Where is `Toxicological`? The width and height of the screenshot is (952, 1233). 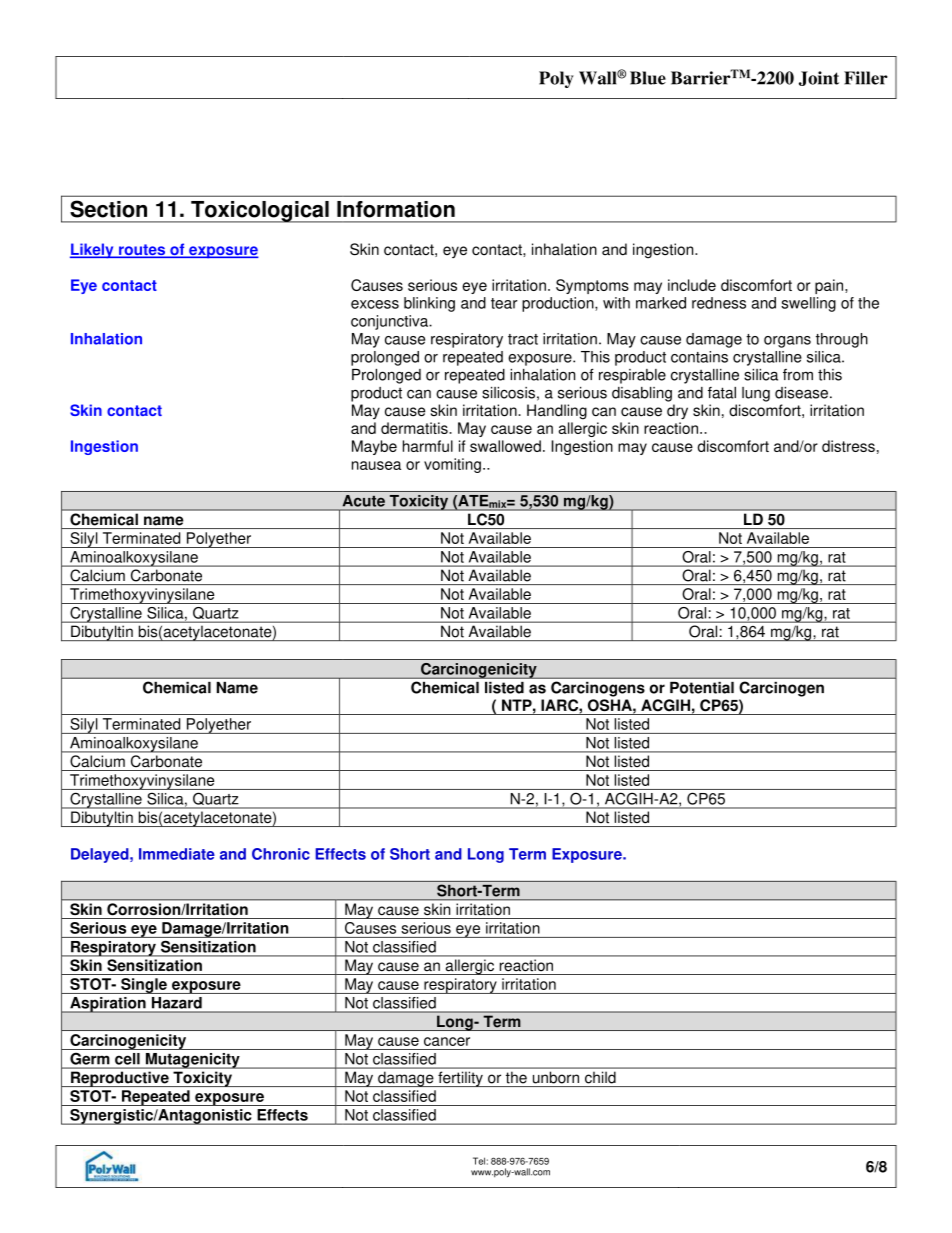 Toxicological is located at coordinates (260, 212).
